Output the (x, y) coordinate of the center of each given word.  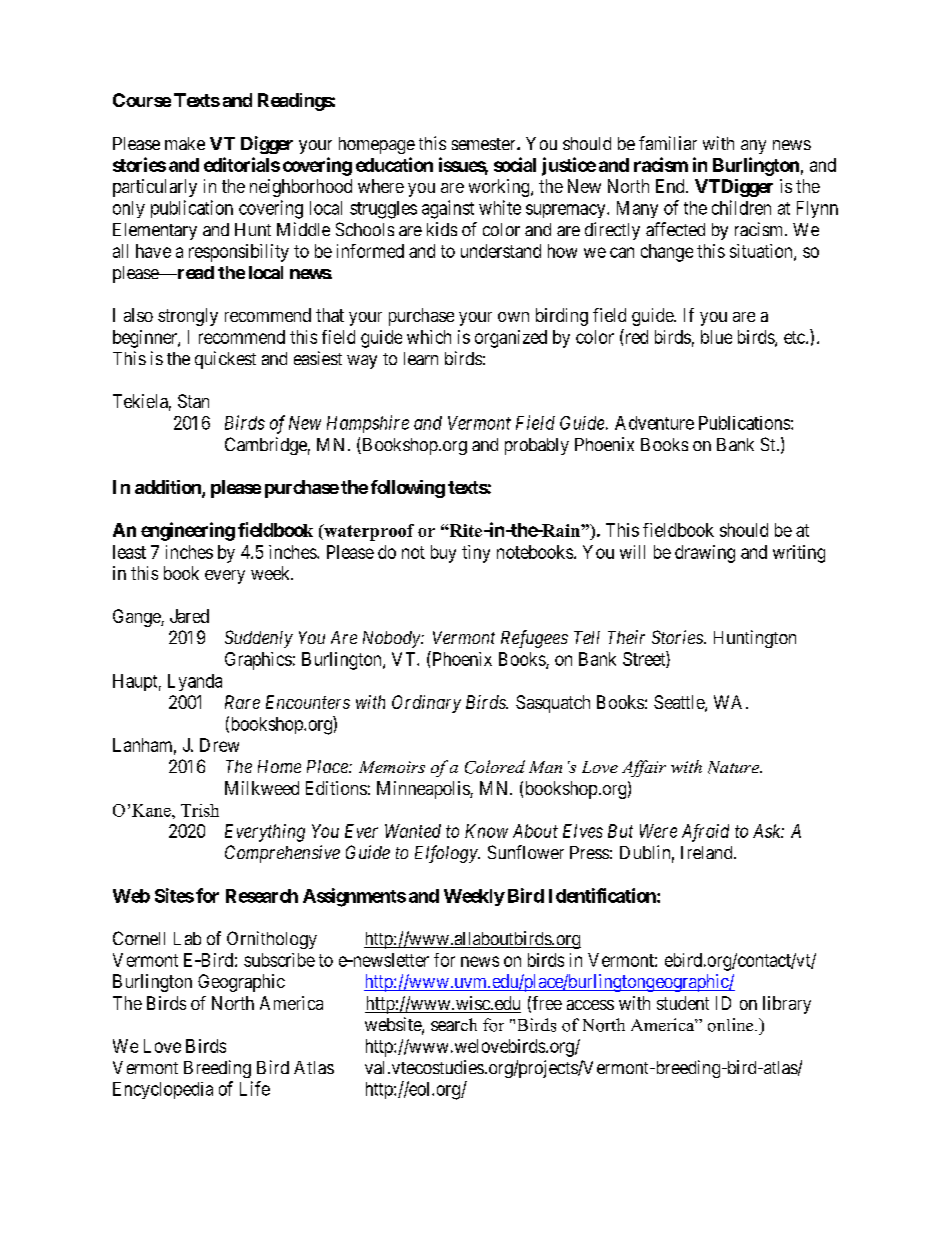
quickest (225, 360)
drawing (705, 554)
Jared (189, 616)
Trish (200, 810)
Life (255, 1088)
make (185, 143)
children (741, 207)
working (500, 188)
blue (716, 337)
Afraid (705, 833)
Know (486, 831)
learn (421, 358)
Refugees (534, 639)
